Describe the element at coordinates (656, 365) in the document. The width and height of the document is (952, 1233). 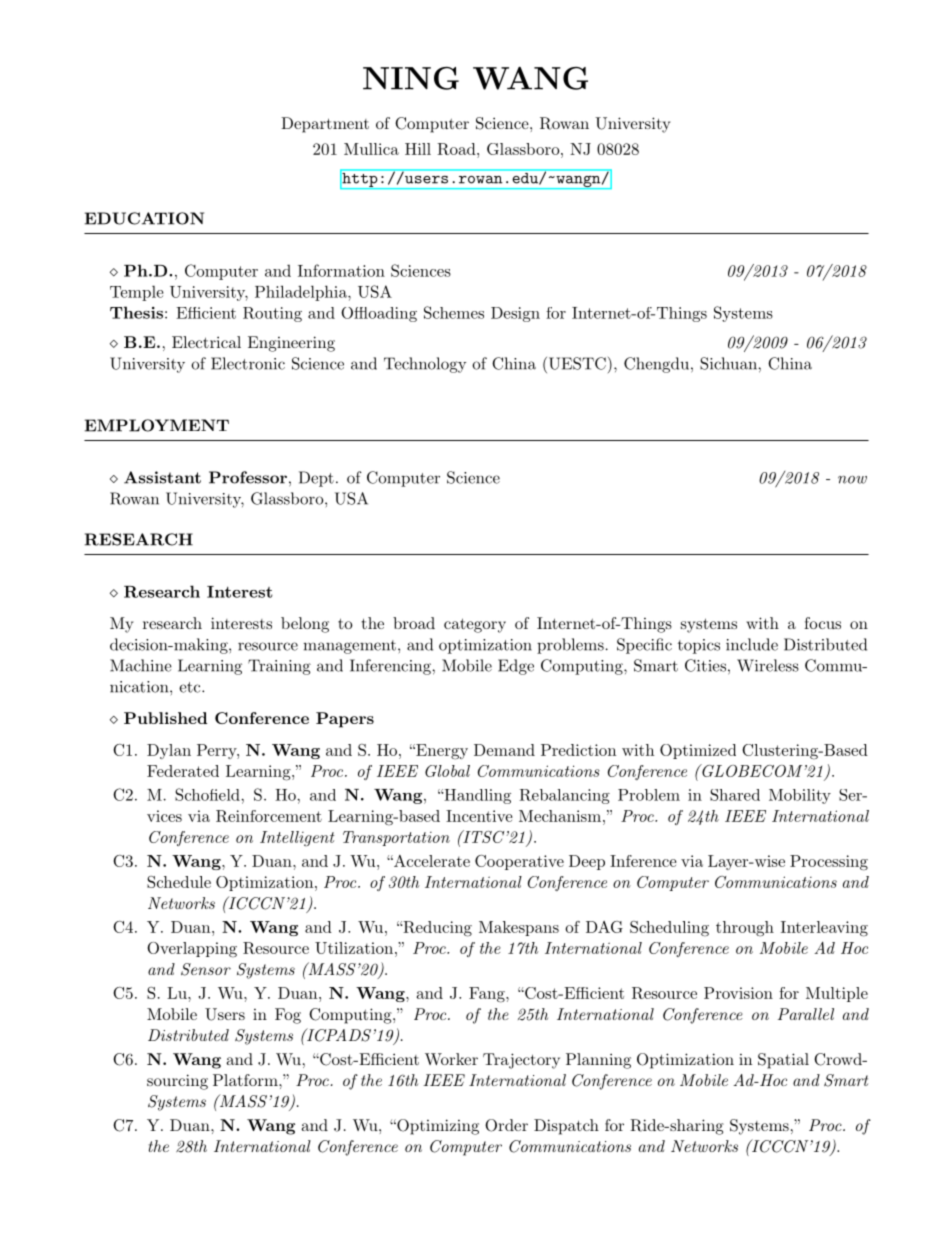
I see `Chengdu` at that location.
